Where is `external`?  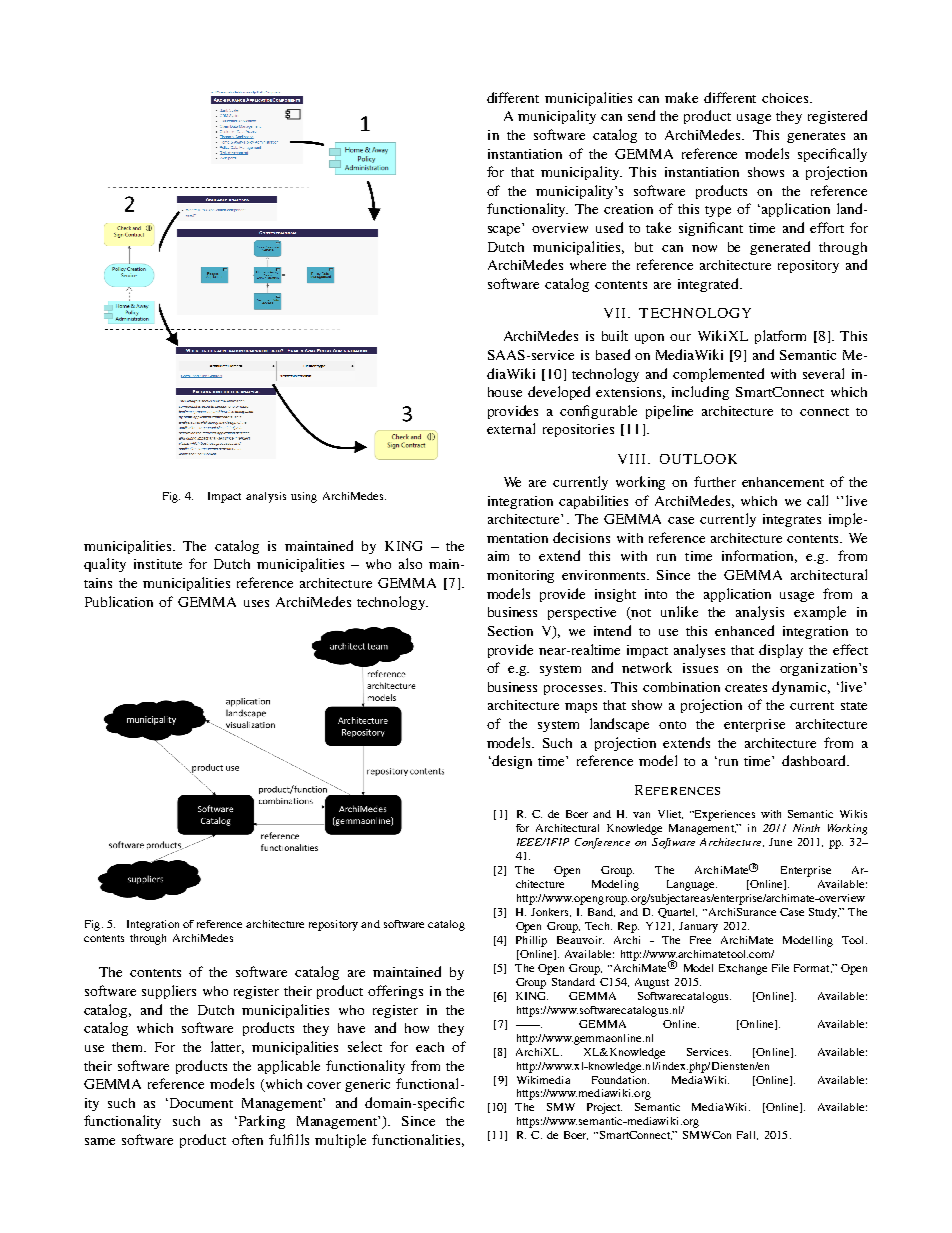 external is located at coordinates (511, 428).
